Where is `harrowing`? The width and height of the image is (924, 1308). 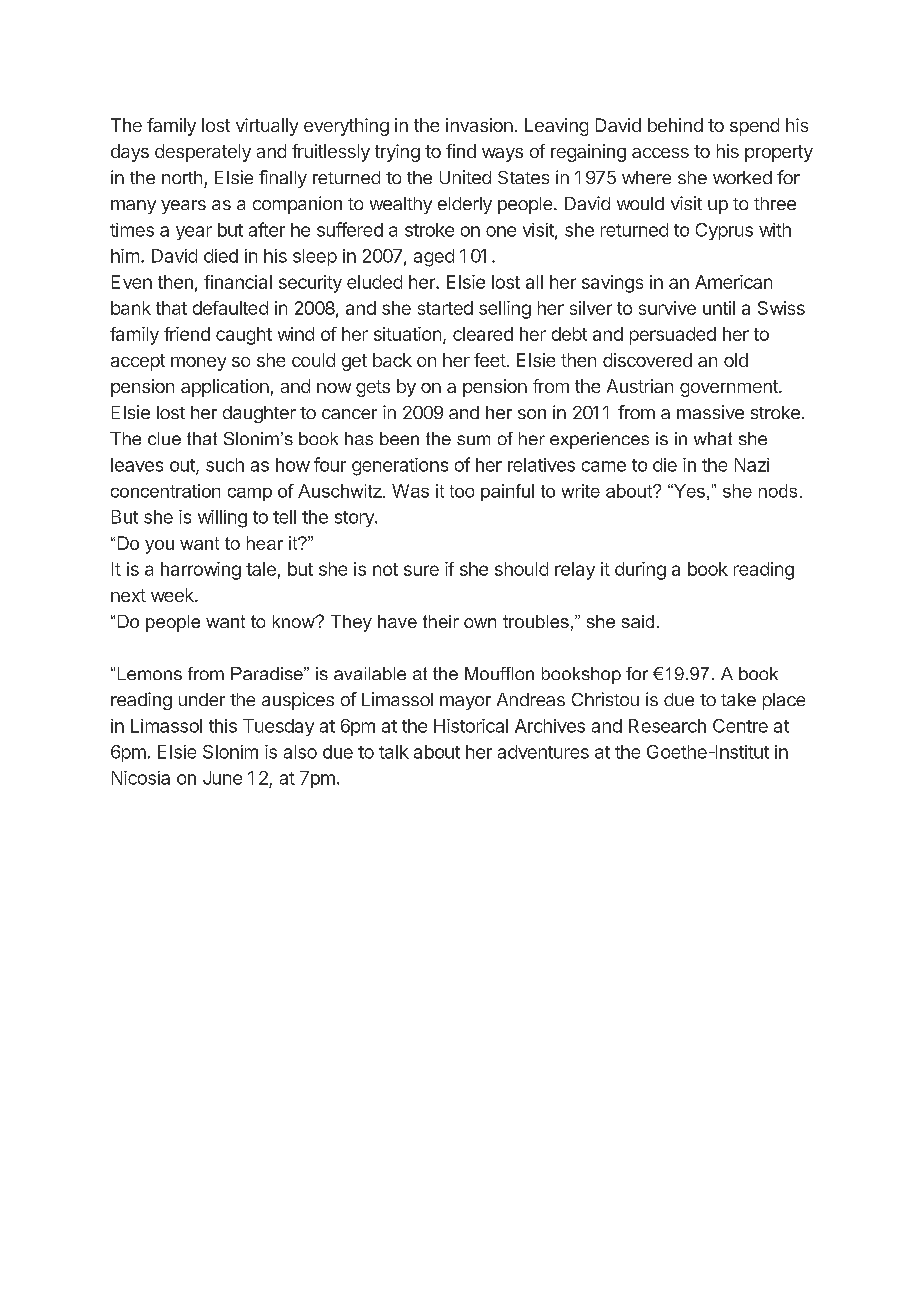
harrowing is located at coordinates (201, 571).
